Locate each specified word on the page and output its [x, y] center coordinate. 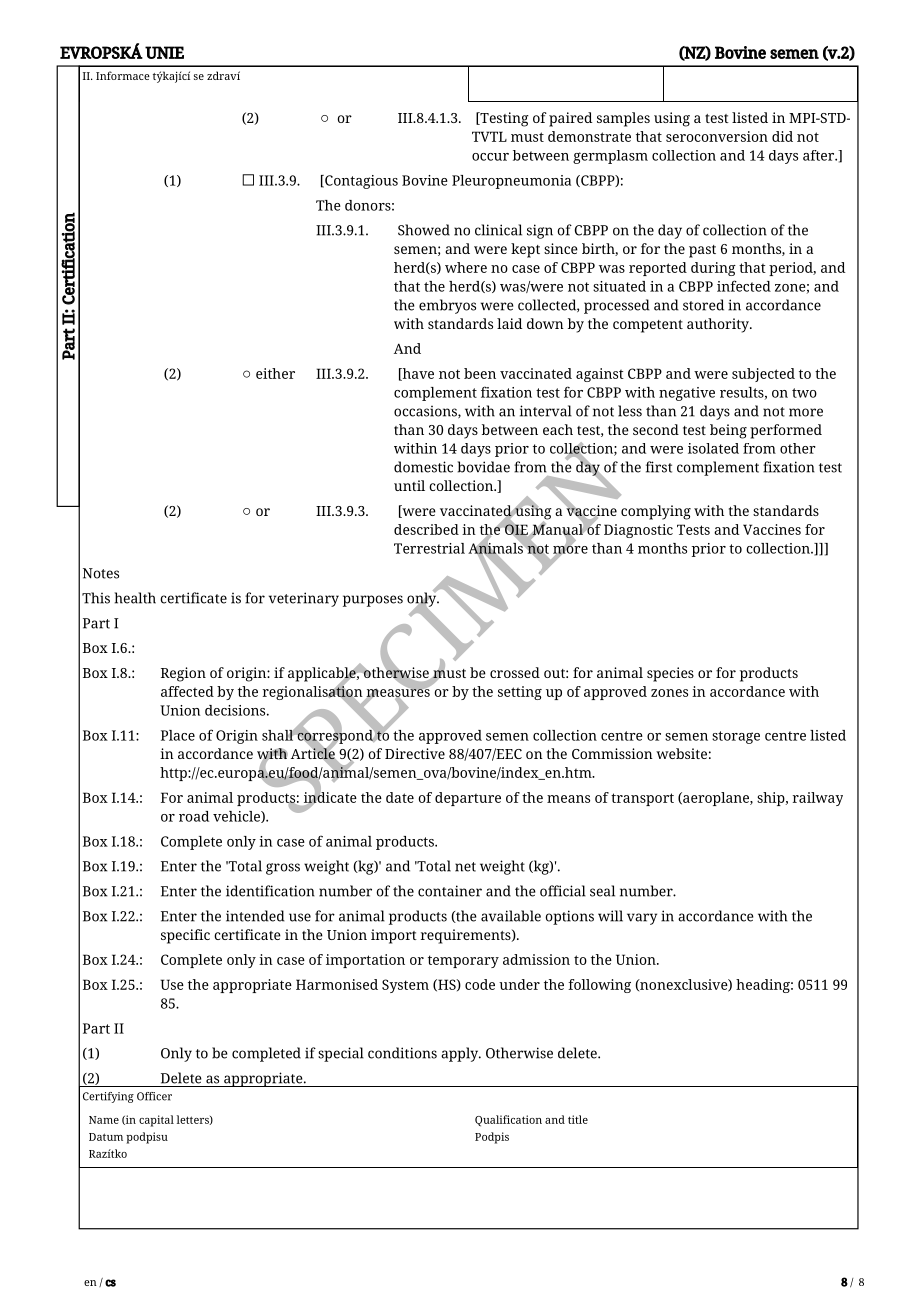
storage [736, 737]
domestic [423, 467]
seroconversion [717, 136]
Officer [154, 1096]
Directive [415, 753]
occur [490, 157]
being [728, 431]
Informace [123, 75]
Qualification [508, 1121]
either [275, 373]
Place [178, 735]
